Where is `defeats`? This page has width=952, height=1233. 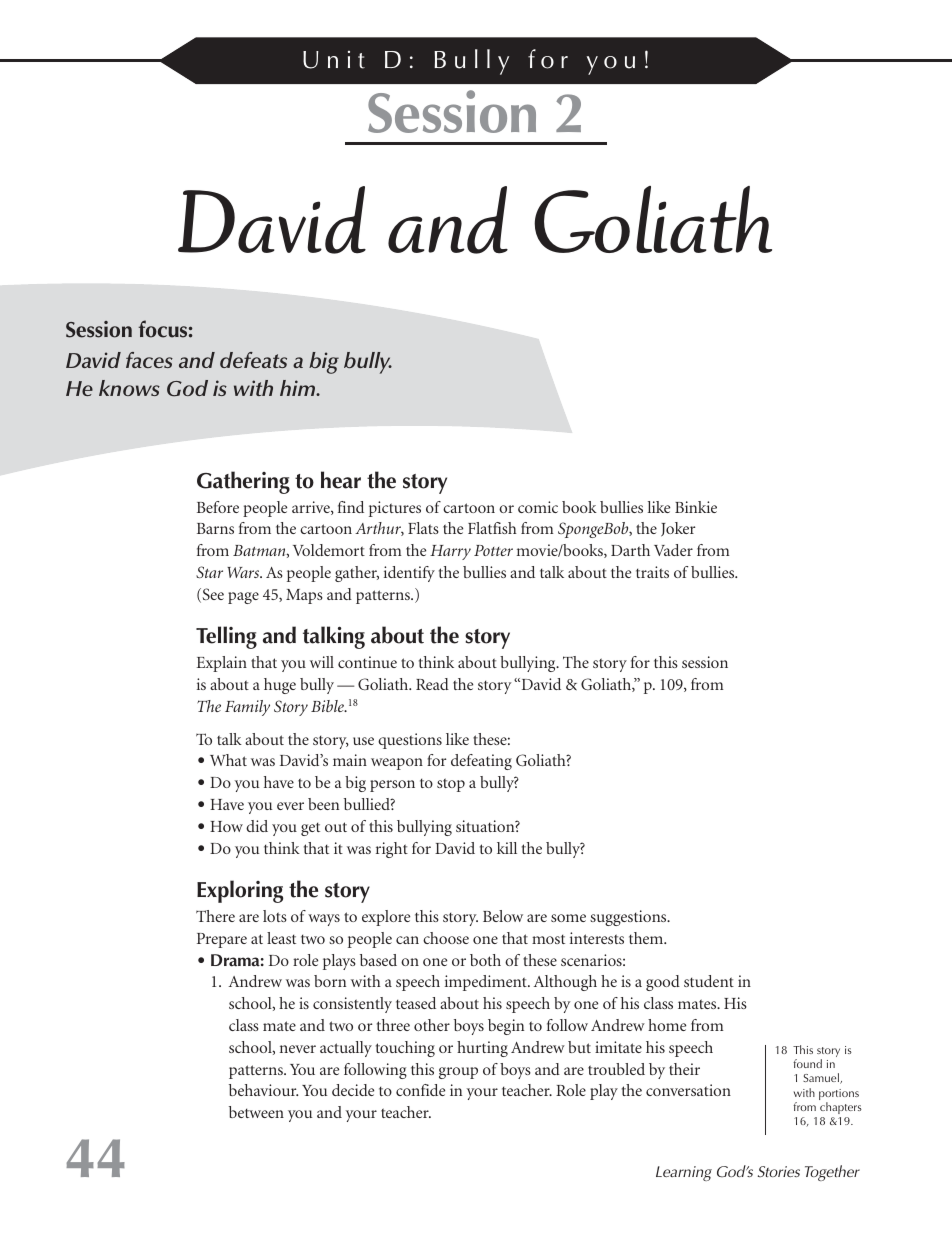
defeats is located at coordinates (253, 360).
